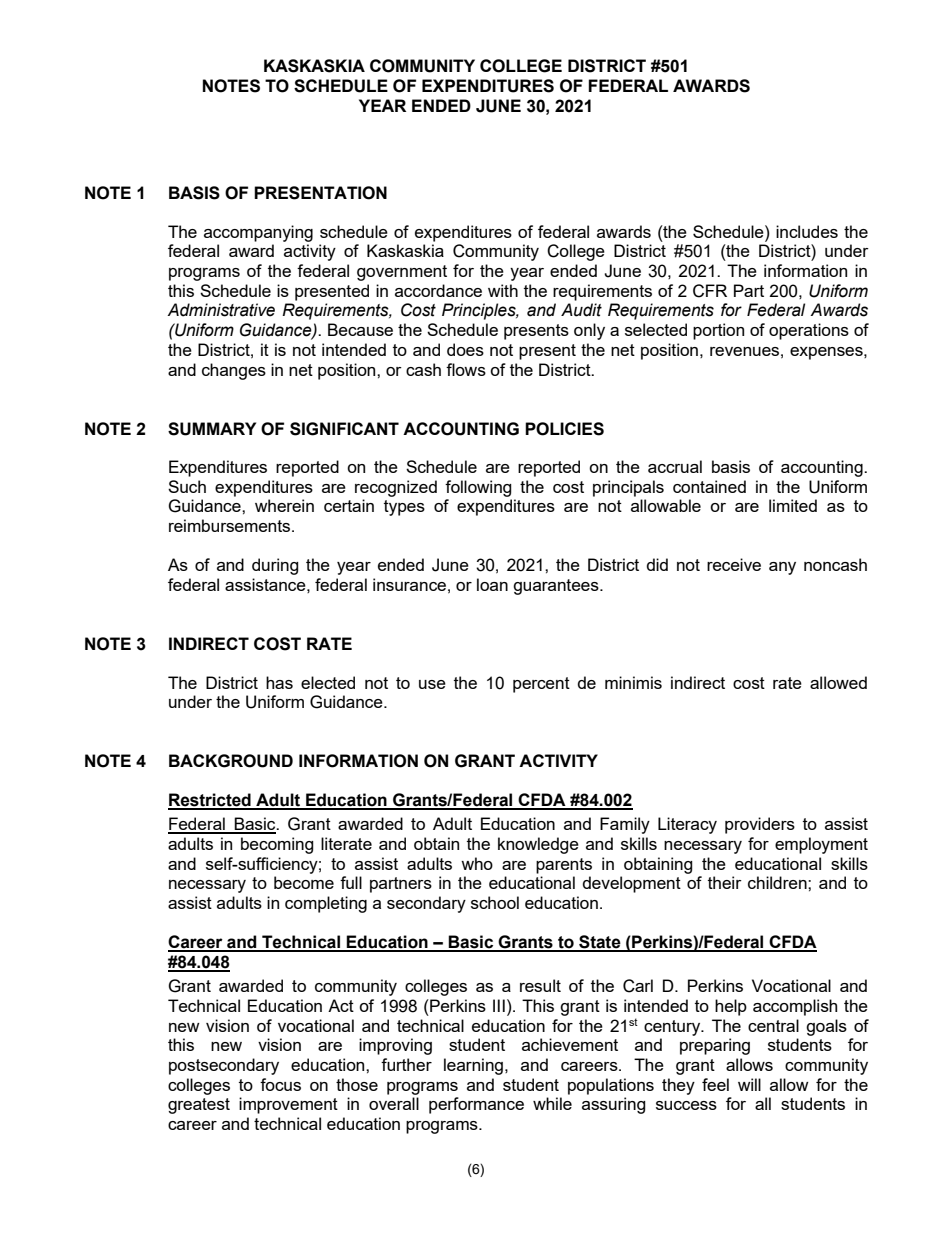 This image has width=952, height=1233. I want to click on following, so click(478, 488).
